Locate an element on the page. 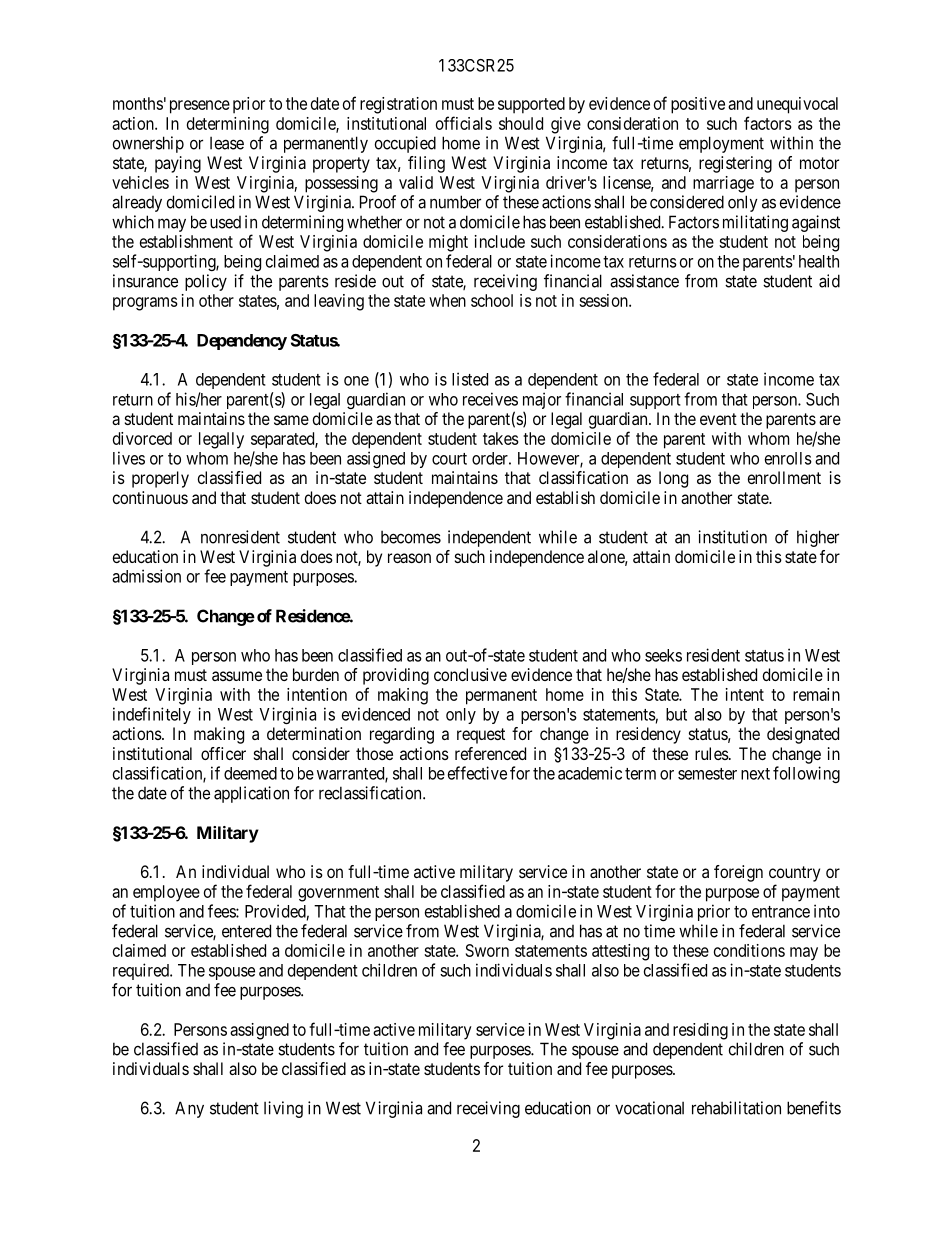 This image has width=952, height=1233. effective is located at coordinates (477, 773).
